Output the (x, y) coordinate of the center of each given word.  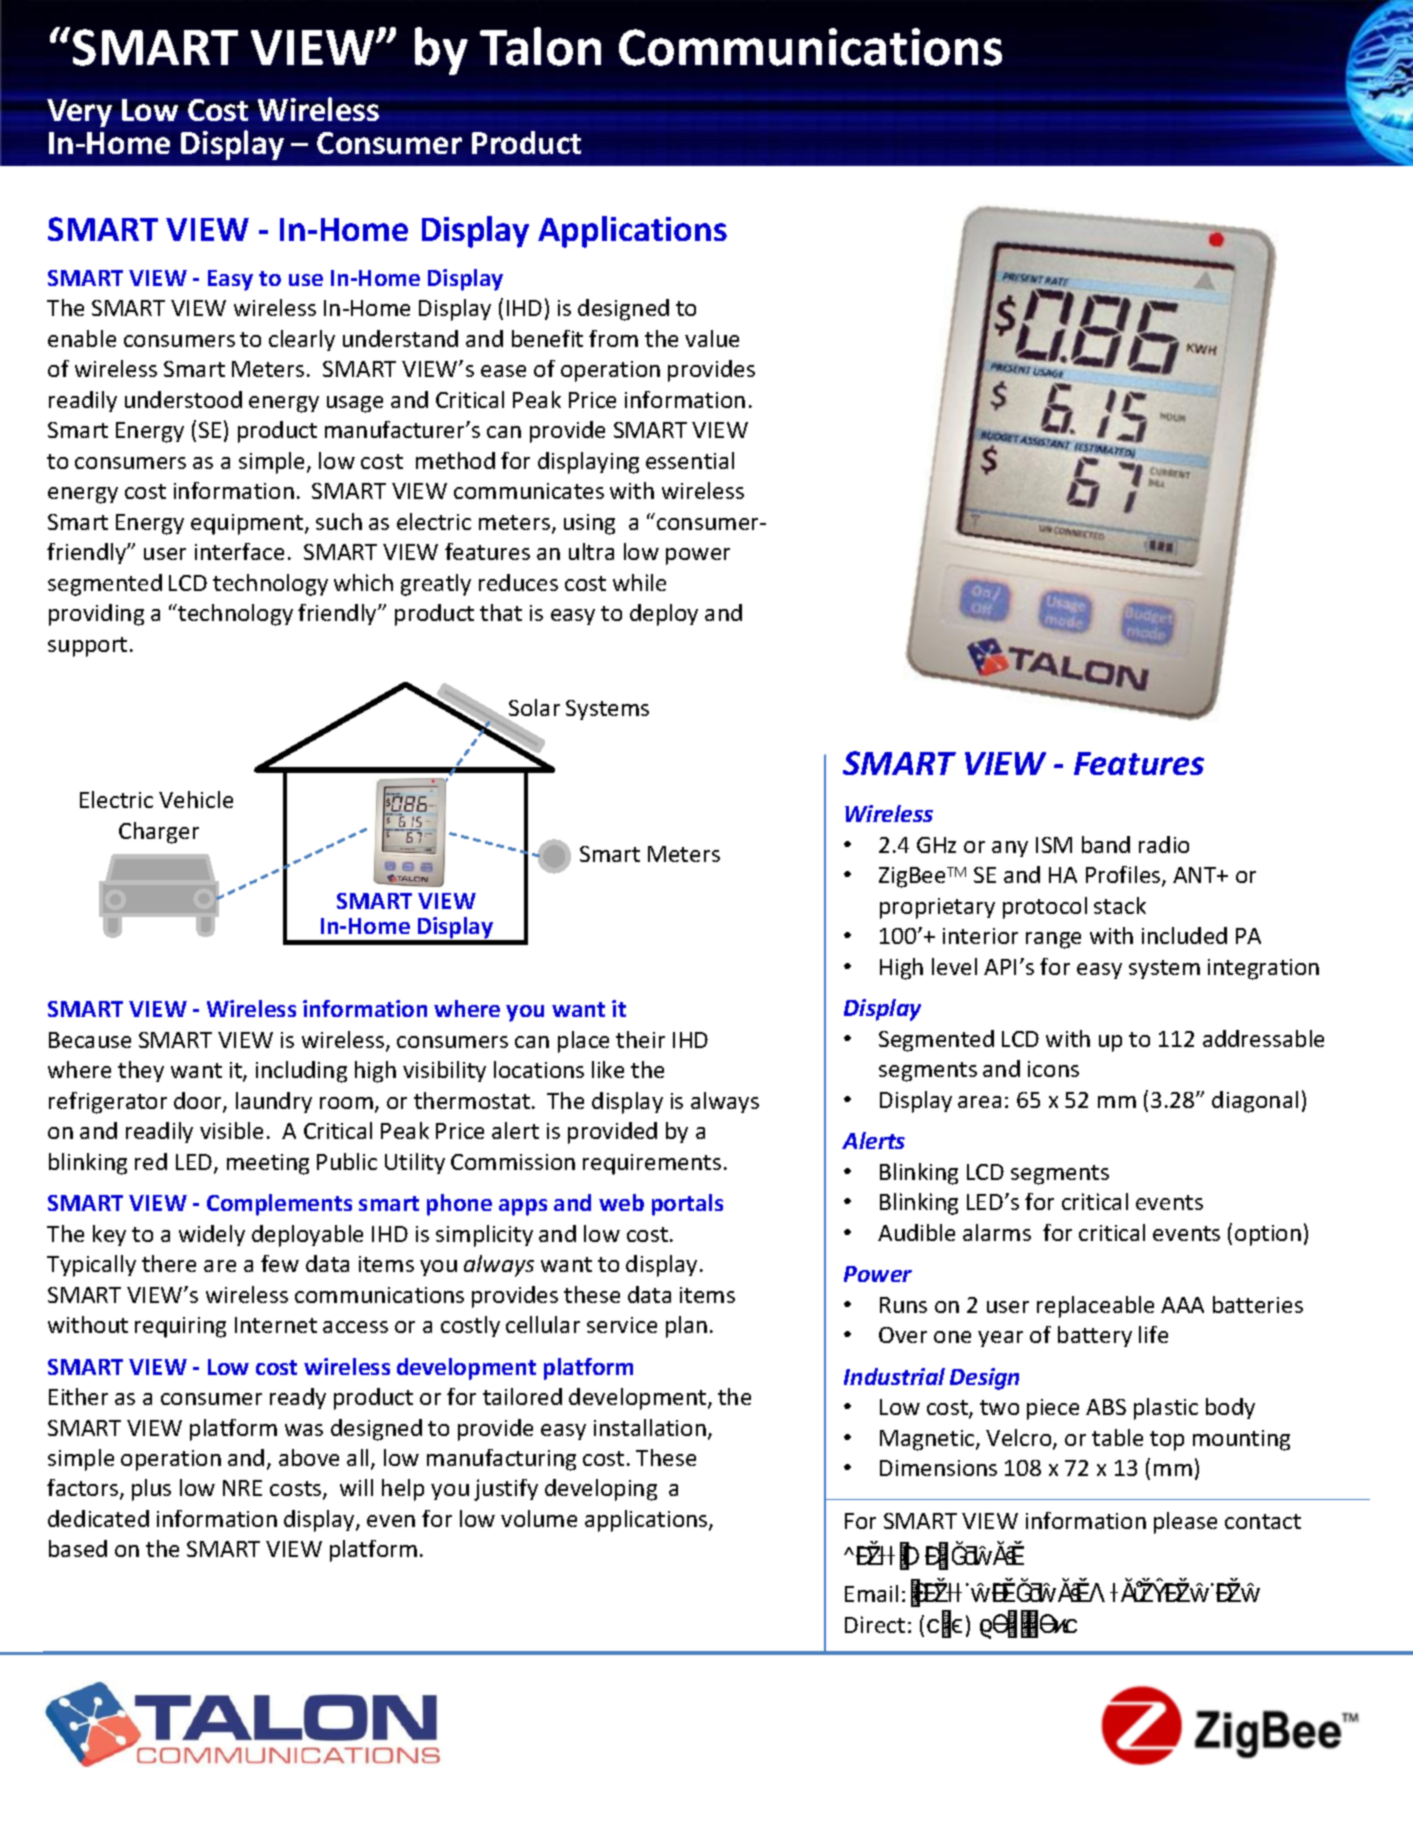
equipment (248, 524)
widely (212, 1235)
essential (690, 460)
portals (687, 1205)
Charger (159, 833)
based (78, 1548)
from (613, 338)
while (639, 582)
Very (79, 113)
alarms (997, 1232)
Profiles (1124, 876)
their (640, 1039)
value (712, 338)
